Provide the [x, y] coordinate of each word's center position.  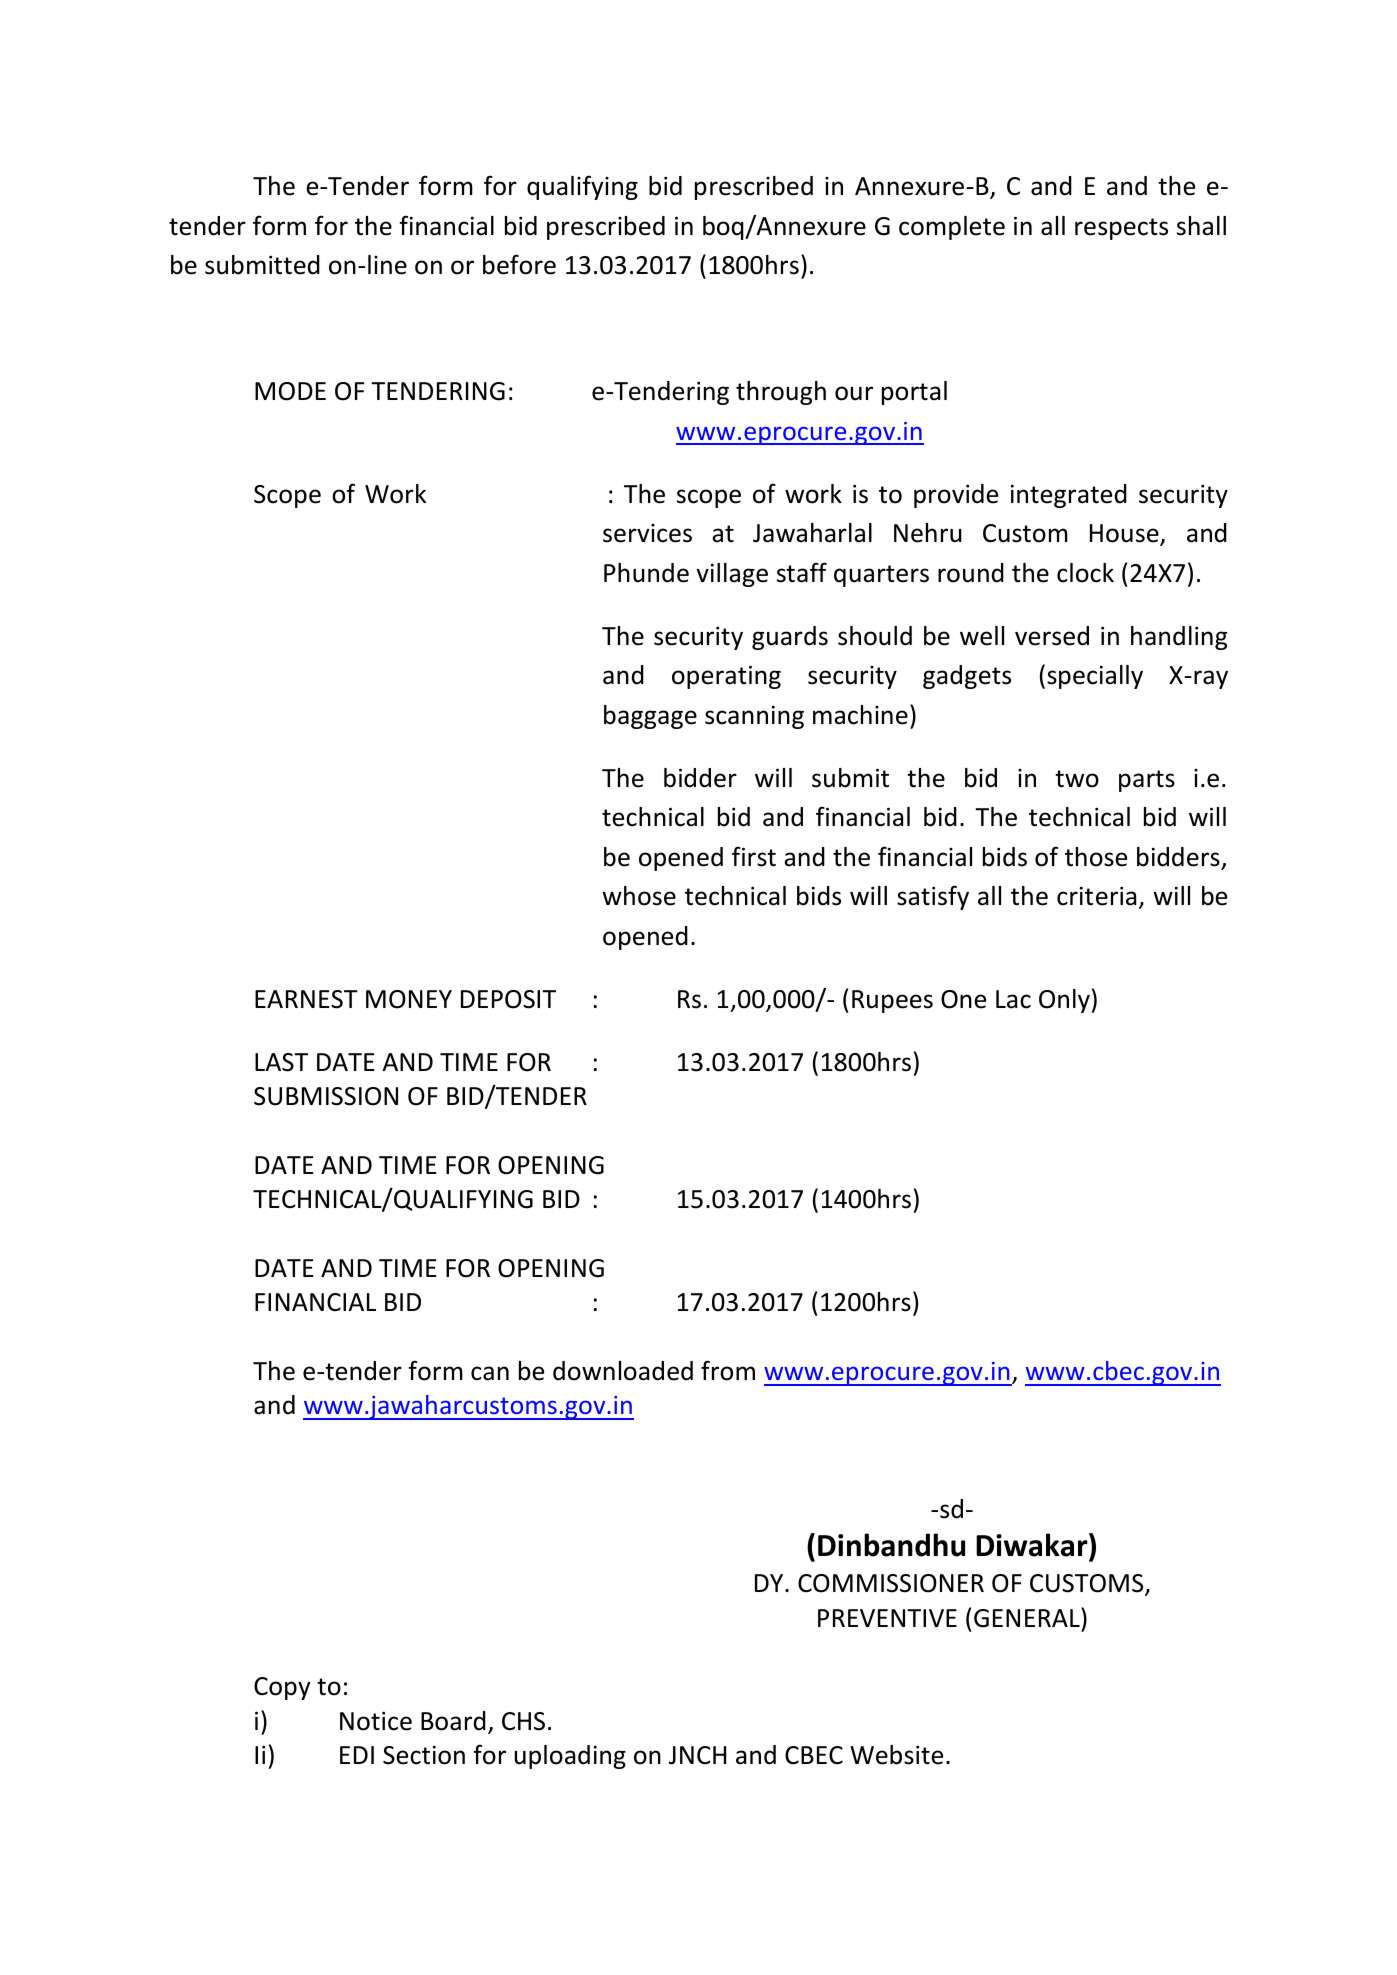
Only [1064, 1001]
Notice [376, 1721]
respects [1121, 229]
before [519, 264]
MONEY [409, 999]
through [781, 393]
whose [639, 896]
